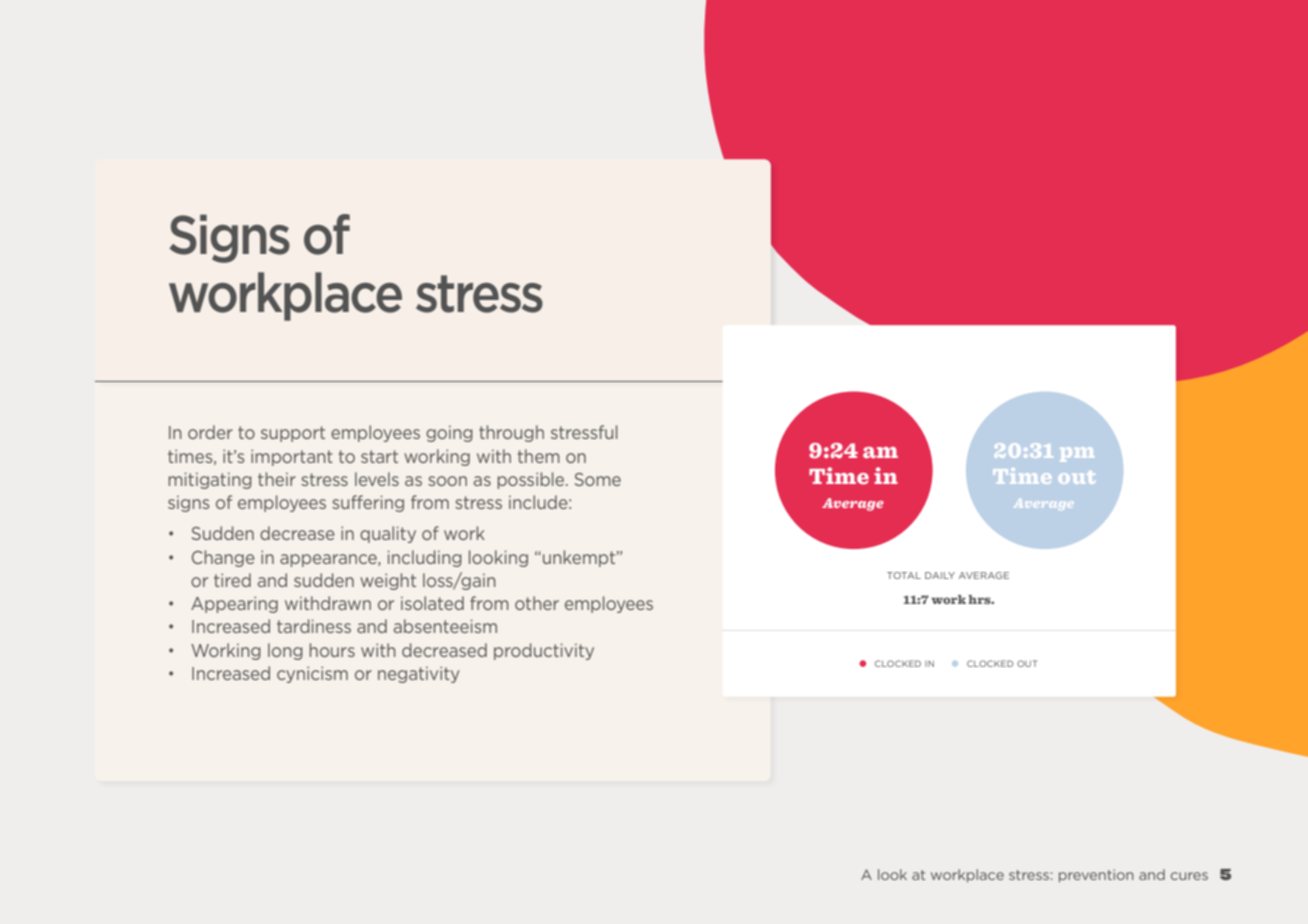  What do you see at coordinates (537, 603) in the screenshot?
I see `other` at bounding box center [537, 603].
